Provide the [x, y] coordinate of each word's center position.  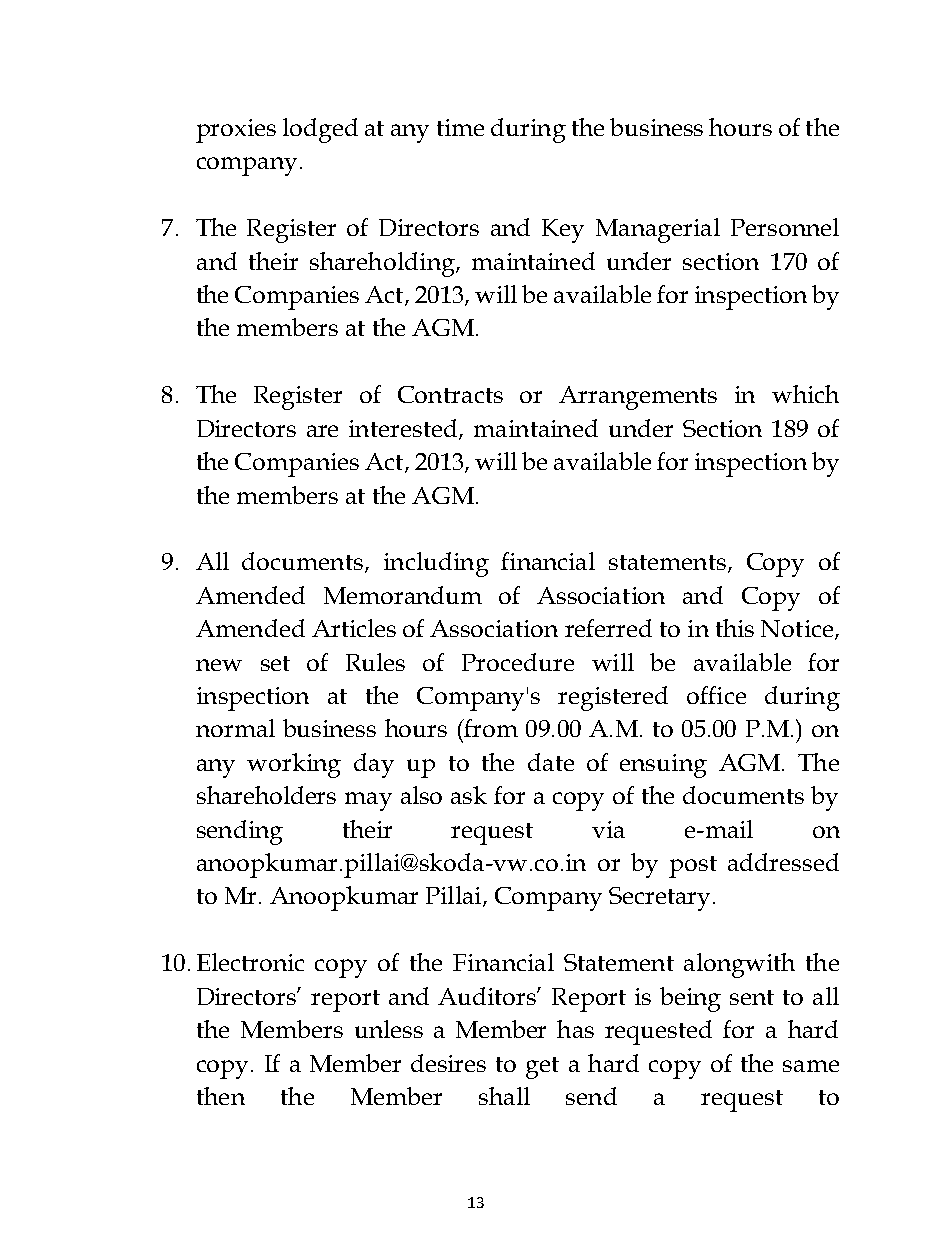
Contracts [450, 394]
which [805, 394]
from [490, 728]
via [608, 829]
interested [404, 429]
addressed [783, 862]
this [735, 628]
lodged [320, 130]
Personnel [785, 227]
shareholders [266, 795]
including [436, 564]
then [221, 1096]
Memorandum [403, 595]
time [460, 127]
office [716, 695]
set [275, 663]
